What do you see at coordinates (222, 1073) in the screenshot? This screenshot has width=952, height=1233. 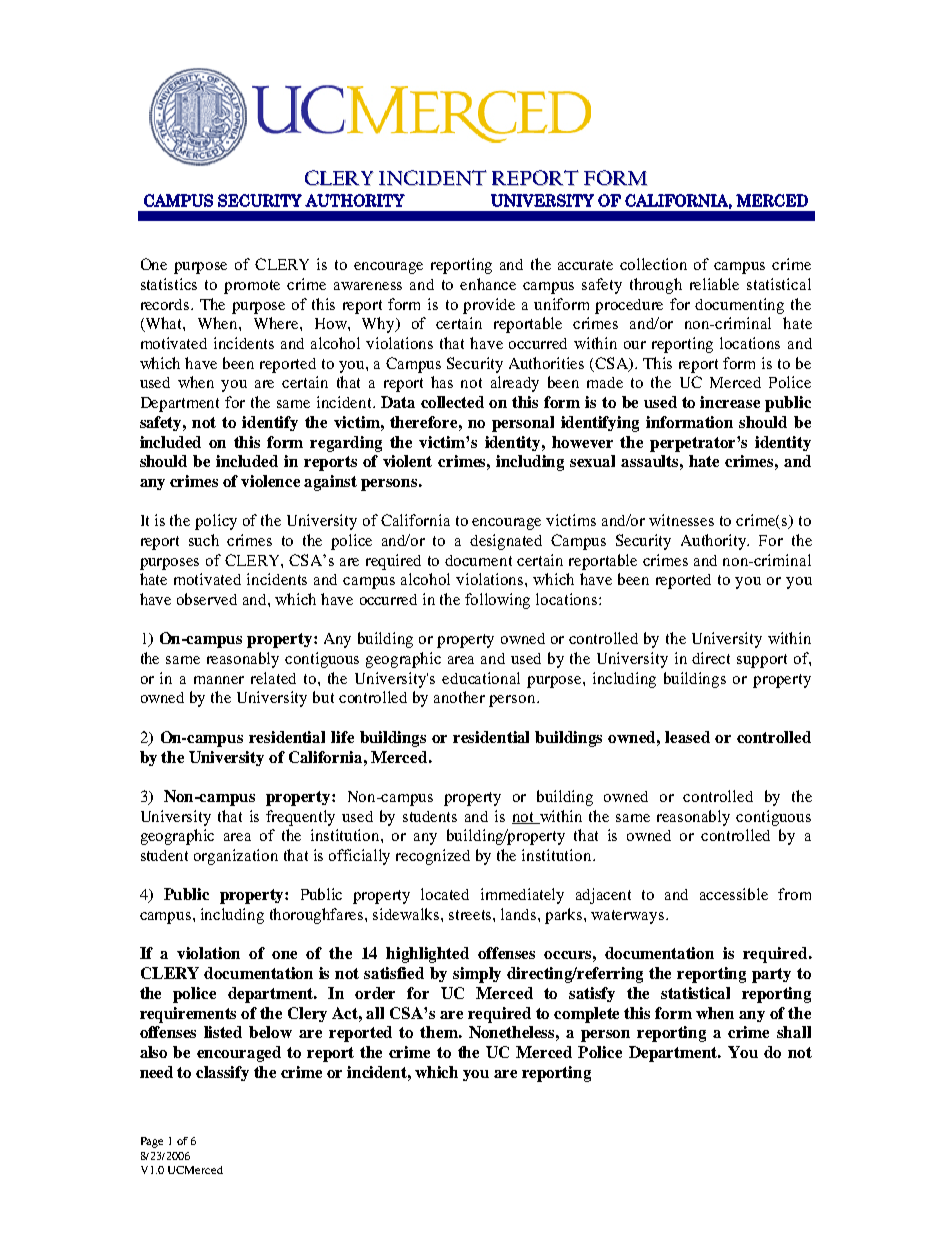 I see `classify` at bounding box center [222, 1073].
